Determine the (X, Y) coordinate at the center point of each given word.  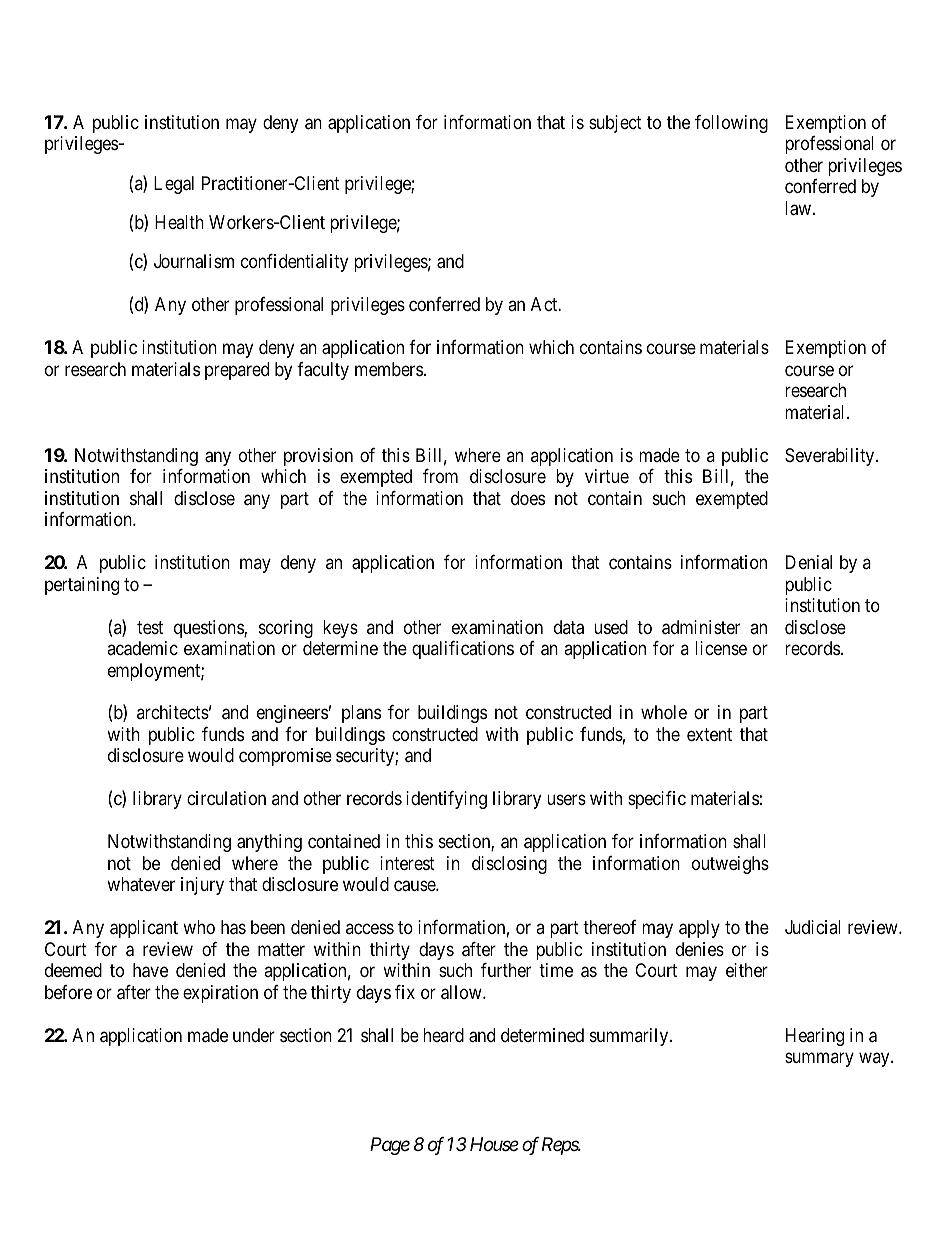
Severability (831, 457)
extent (709, 734)
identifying (446, 800)
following (731, 124)
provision (318, 457)
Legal (174, 185)
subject (615, 124)
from (440, 476)
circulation (226, 798)
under (254, 1035)
